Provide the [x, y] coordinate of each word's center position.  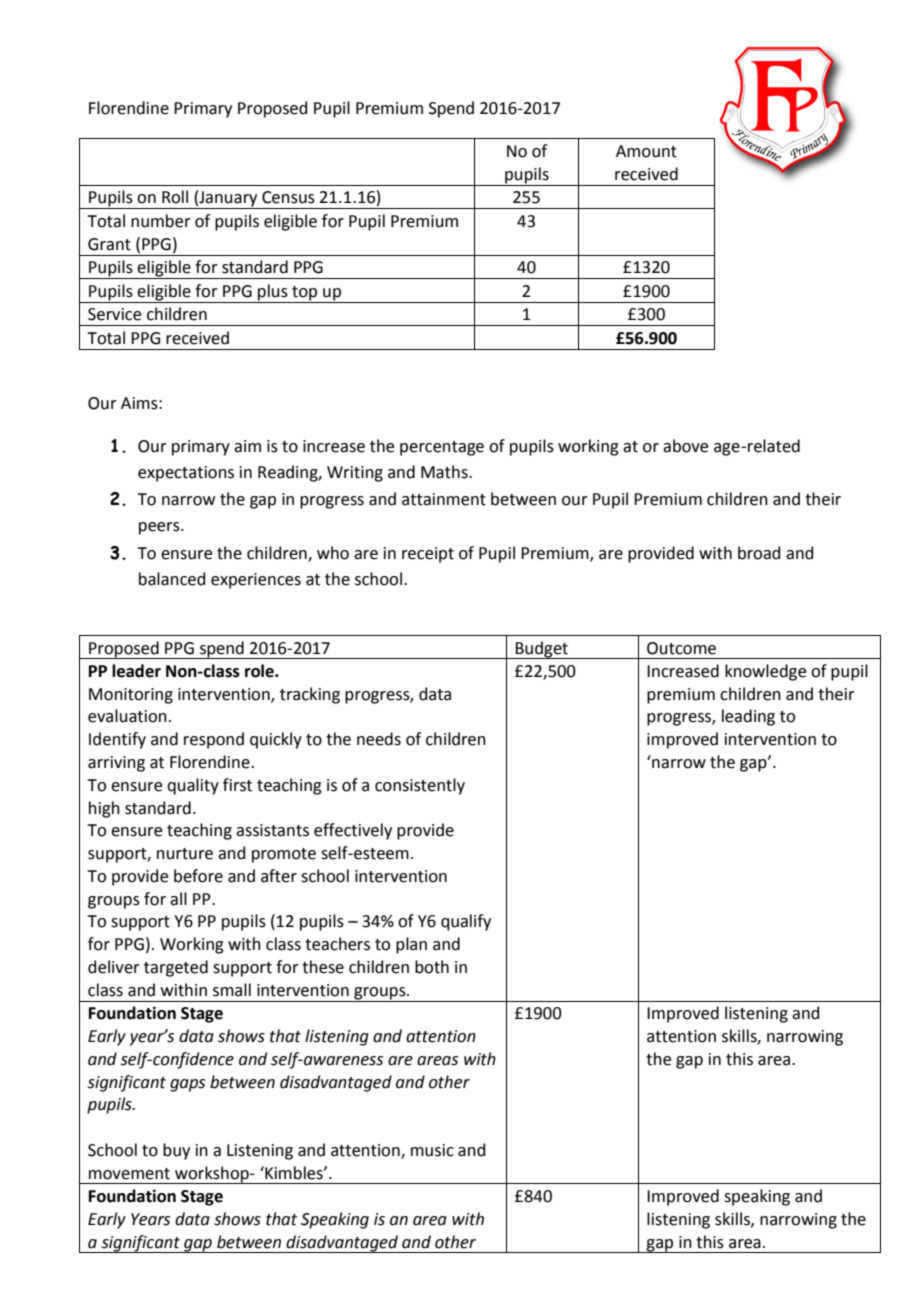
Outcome [681, 648]
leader [136, 671]
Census [288, 197]
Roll [175, 197]
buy [176, 1151]
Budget [542, 650]
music [432, 1150]
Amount [646, 151]
